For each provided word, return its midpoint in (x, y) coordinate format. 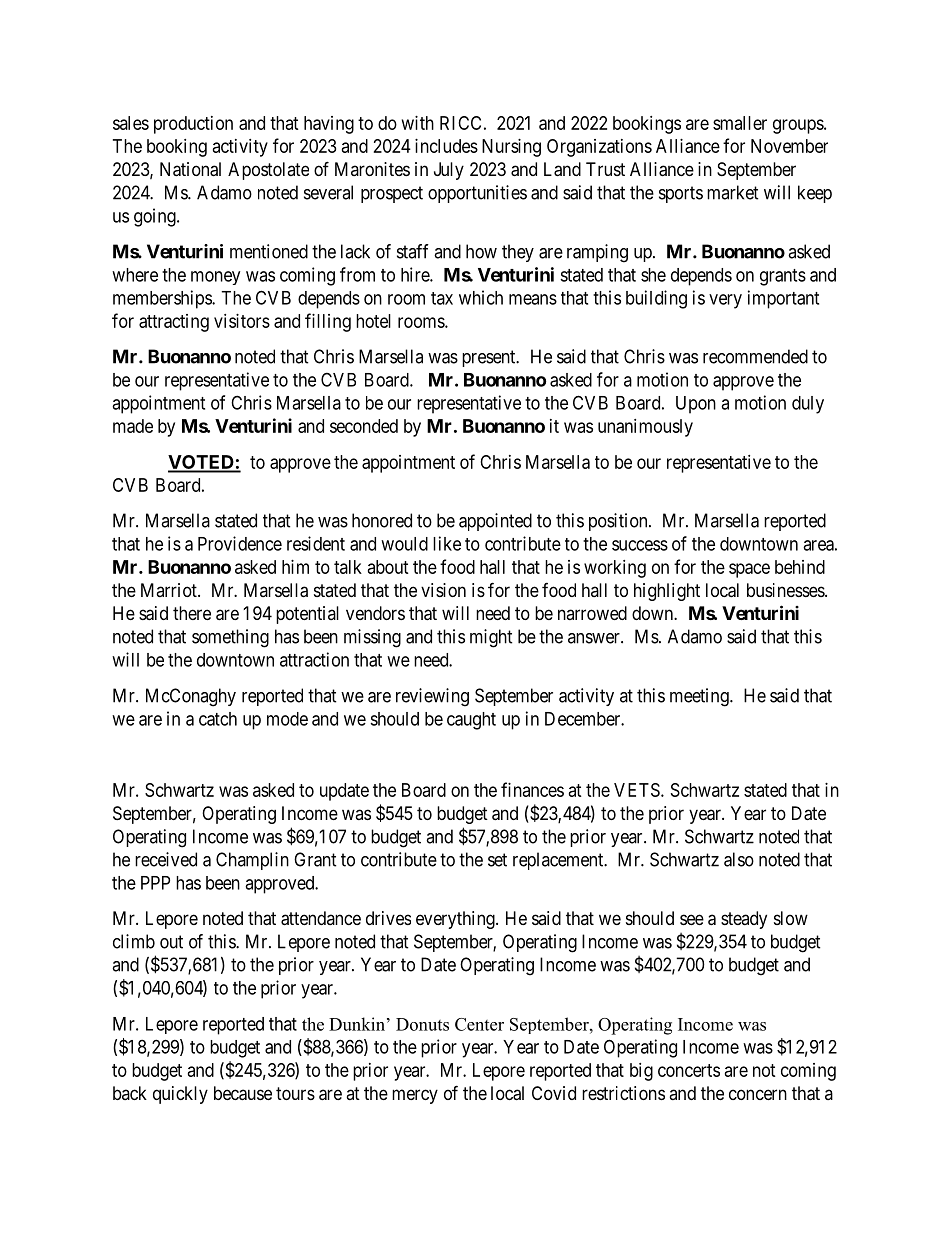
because (243, 1093)
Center (479, 1024)
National (190, 169)
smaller (740, 123)
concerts (689, 1070)
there (192, 613)
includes (446, 146)
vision (443, 590)
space (749, 570)
